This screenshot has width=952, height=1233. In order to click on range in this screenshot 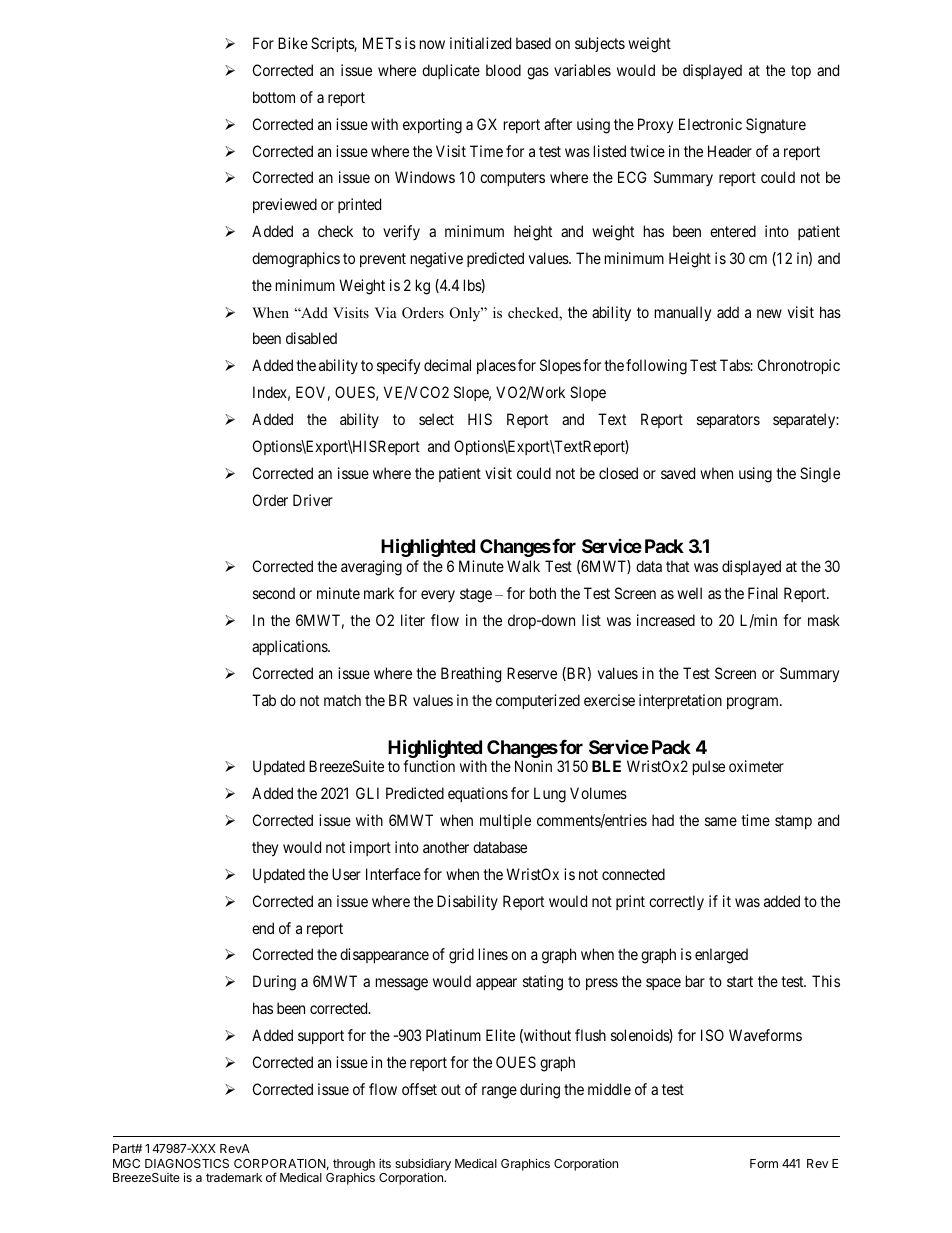, I will do `click(499, 1092)`.
